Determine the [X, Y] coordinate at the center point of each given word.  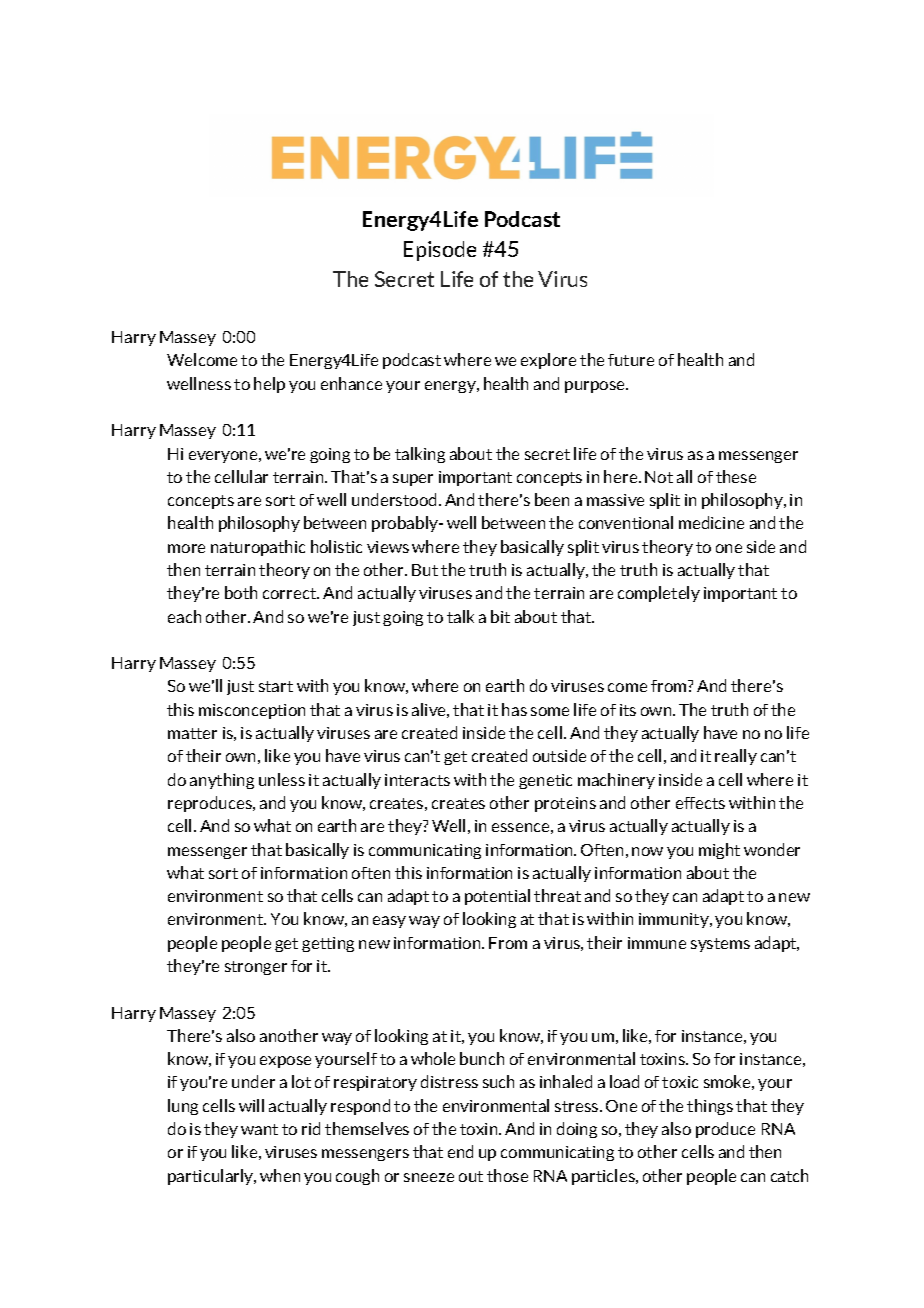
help [269, 385]
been [552, 499]
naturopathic [258, 548]
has [514, 709]
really [736, 757]
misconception [252, 711]
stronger [256, 968]
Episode [440, 251]
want [259, 1129]
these [736, 476]
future [631, 360]
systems [720, 945]
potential [497, 897]
